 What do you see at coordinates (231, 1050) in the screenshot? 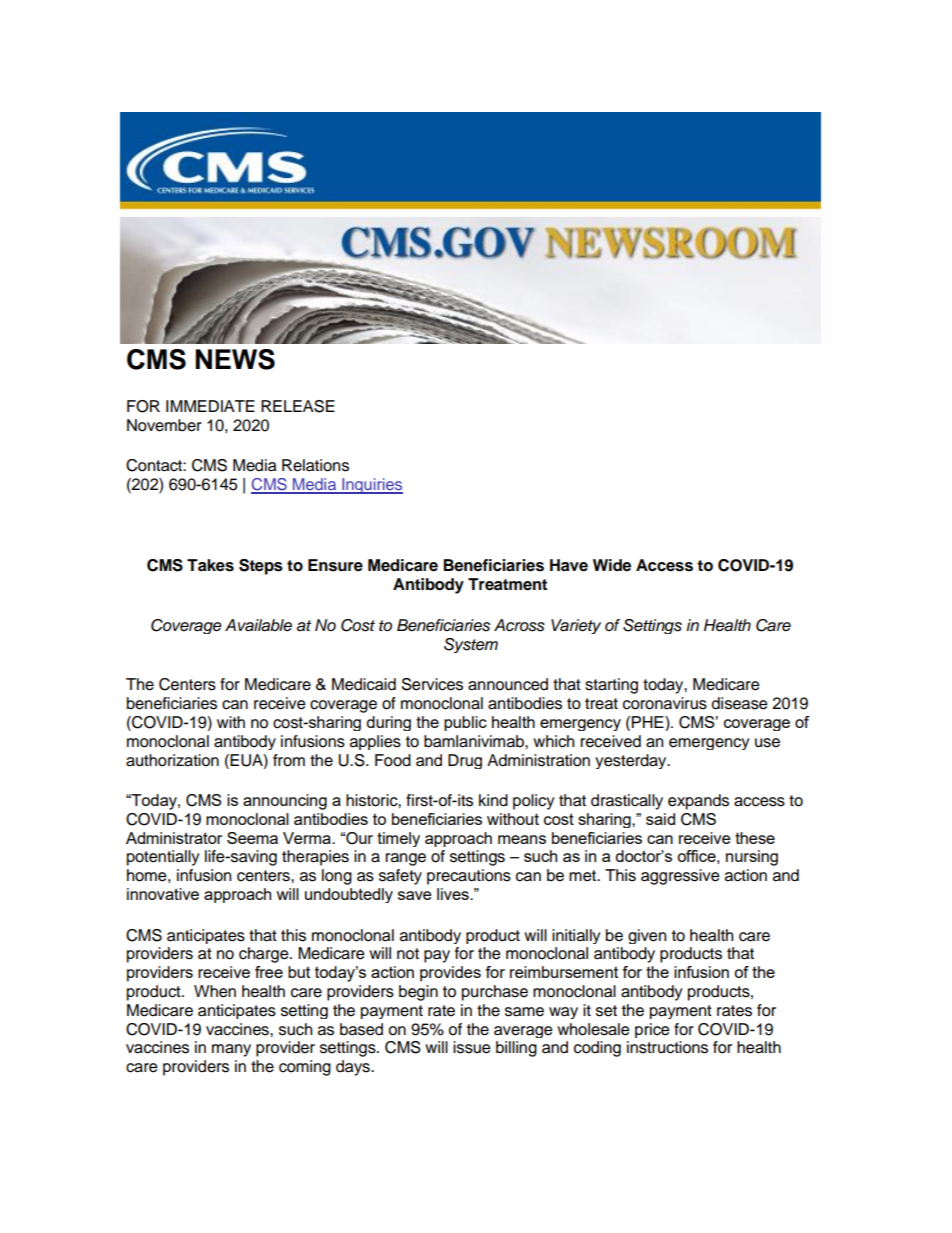
I see `many` at bounding box center [231, 1050].
